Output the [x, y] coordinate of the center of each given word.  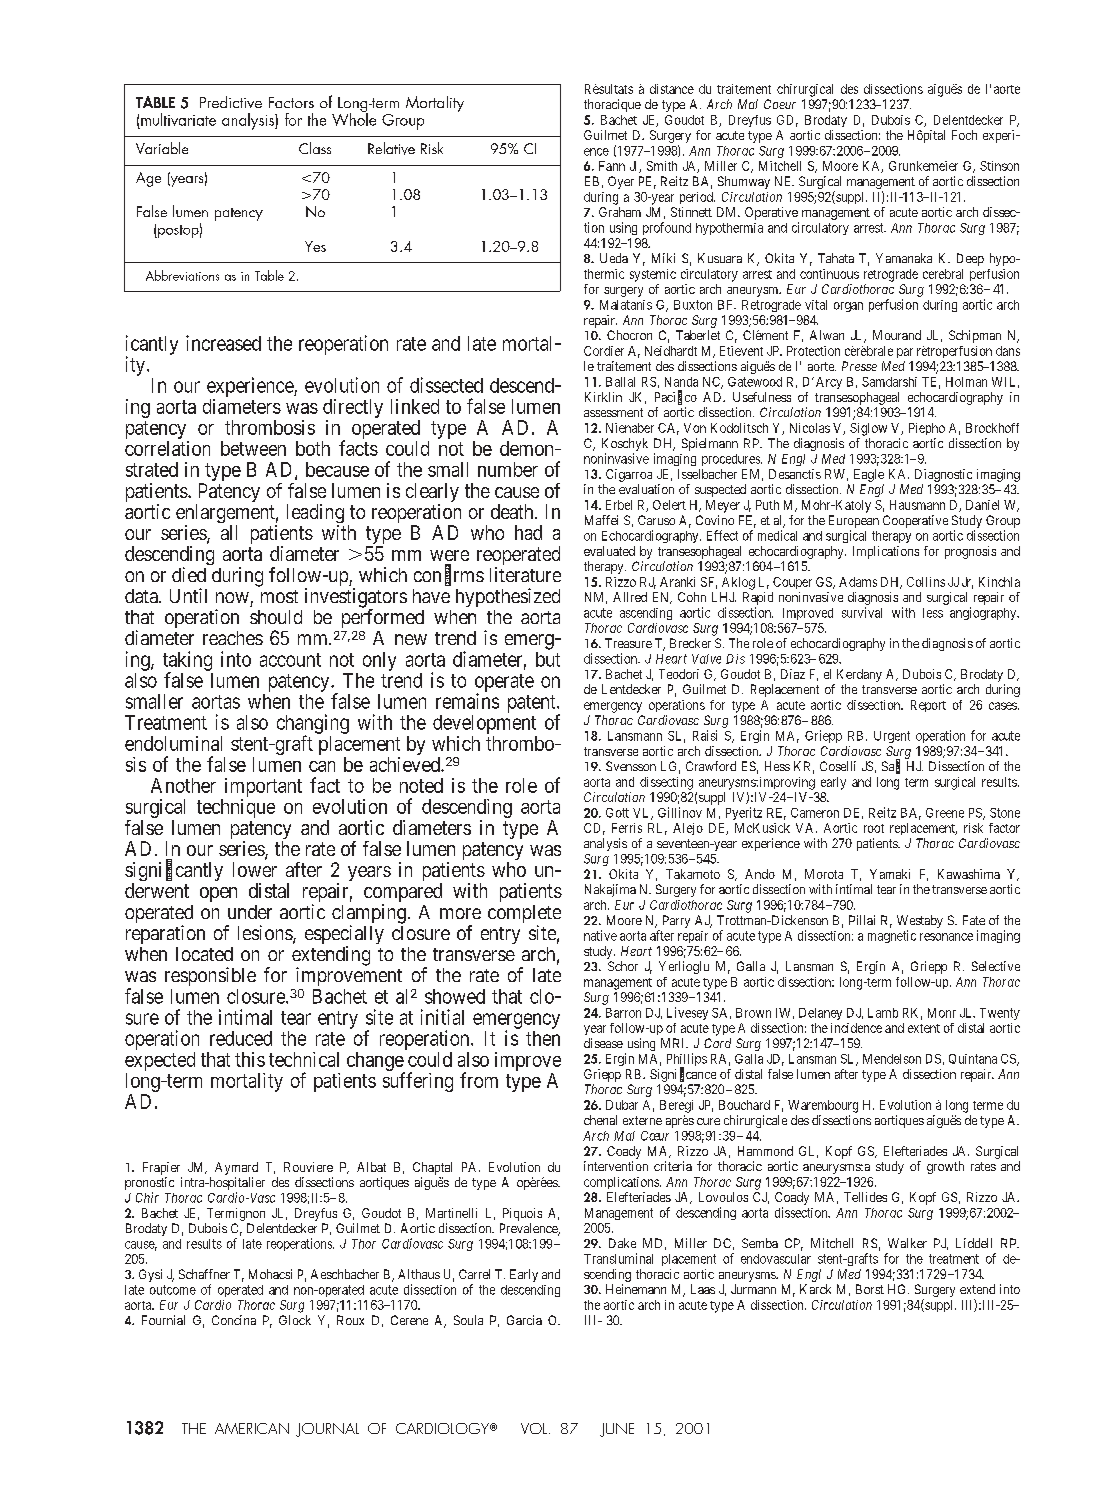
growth [945, 1167]
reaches [233, 638]
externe [642, 1120]
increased [223, 343]
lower [255, 869]
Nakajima [610, 890]
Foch [964, 135]
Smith [662, 166]
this [250, 1059]
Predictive [231, 102]
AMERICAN [252, 1428]
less [933, 613]
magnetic [892, 936]
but [548, 659]
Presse [859, 366]
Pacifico [676, 397]
